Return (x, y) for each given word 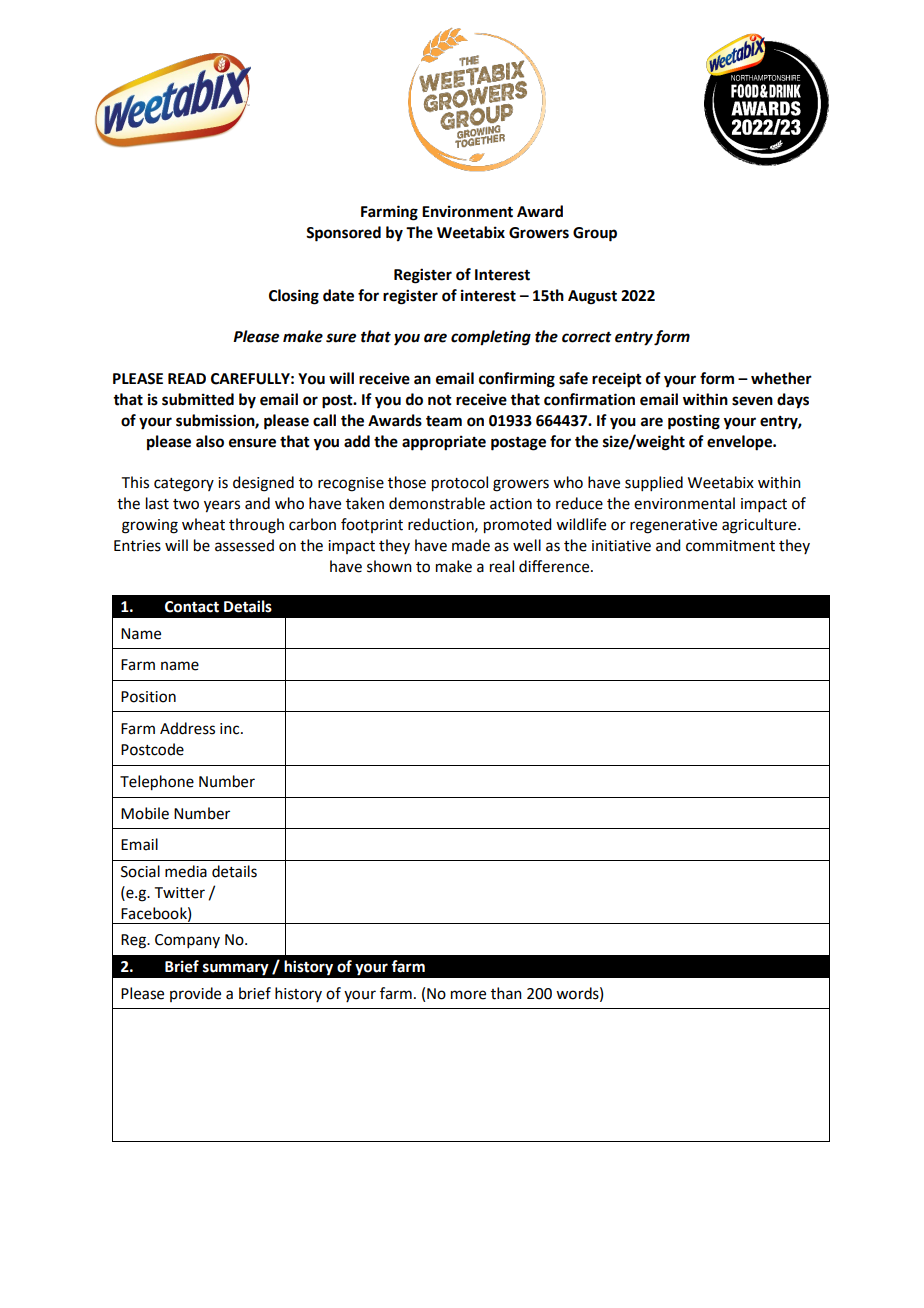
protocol (460, 484)
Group (595, 234)
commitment (730, 546)
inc (231, 729)
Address (187, 728)
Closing (294, 297)
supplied (654, 483)
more (468, 995)
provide (195, 994)
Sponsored (343, 234)
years (222, 506)
